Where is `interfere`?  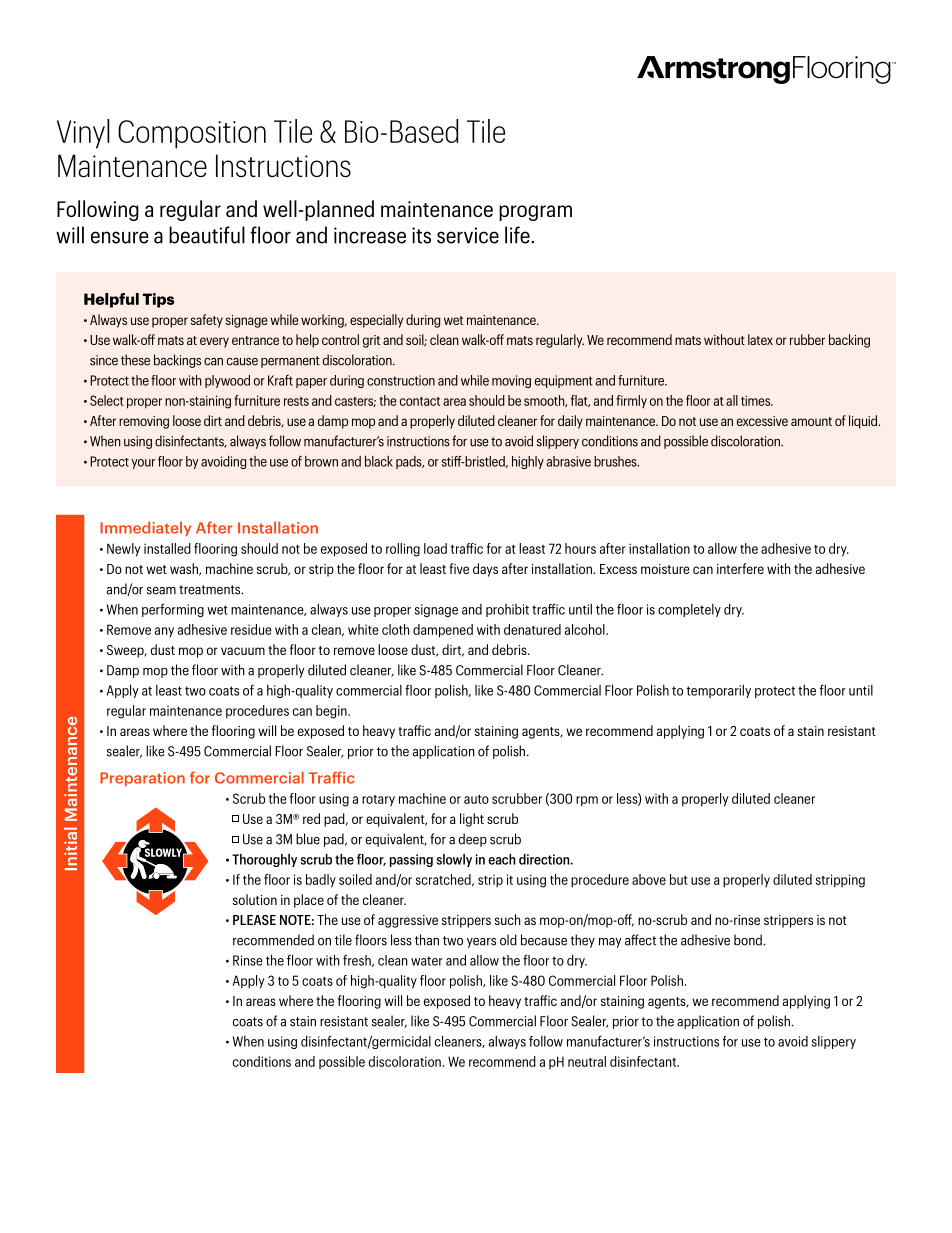 interfere is located at coordinates (740, 568).
